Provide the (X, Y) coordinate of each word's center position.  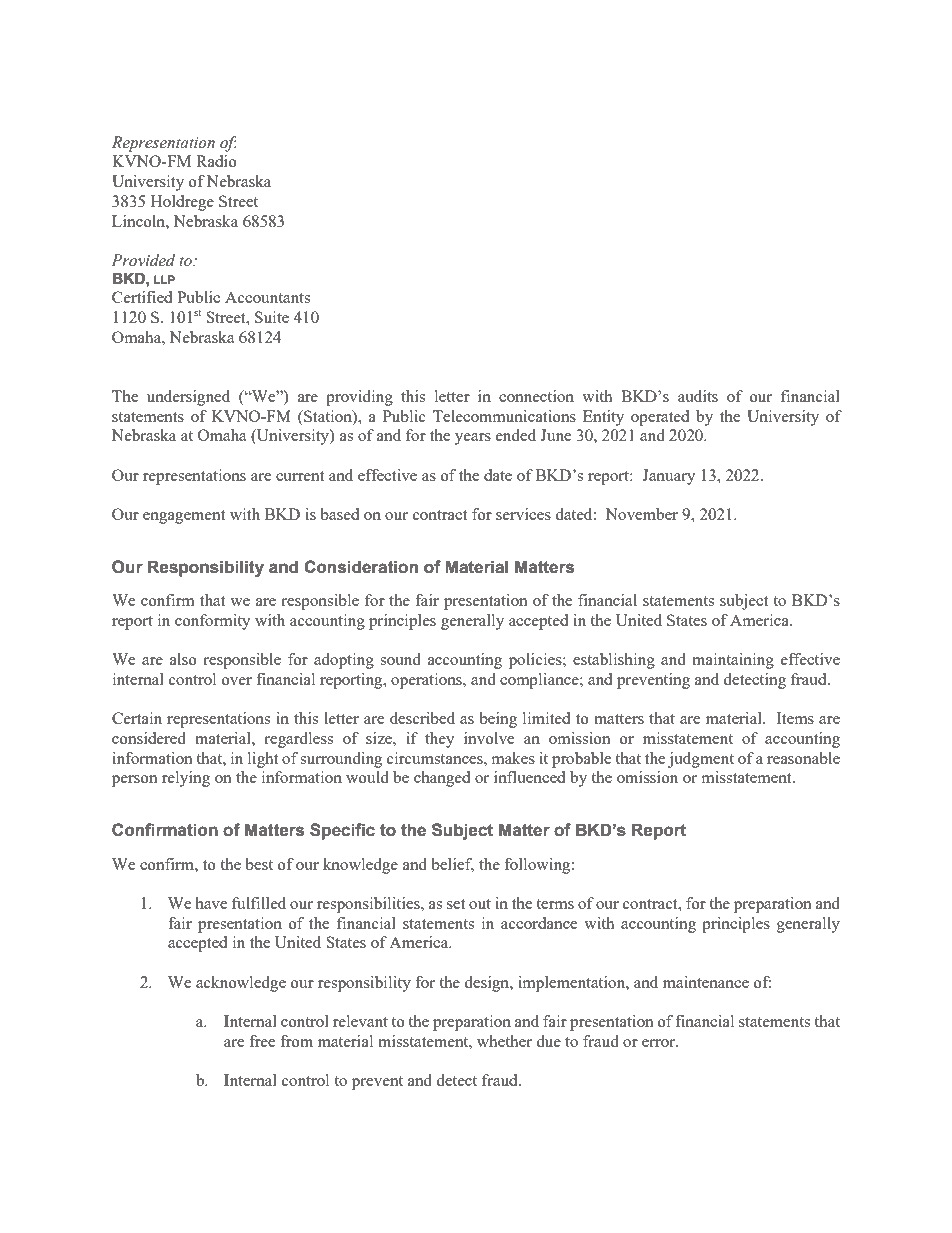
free (262, 1041)
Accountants (267, 297)
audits (698, 396)
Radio (216, 161)
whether (504, 1041)
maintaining (733, 661)
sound (400, 659)
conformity (213, 622)
